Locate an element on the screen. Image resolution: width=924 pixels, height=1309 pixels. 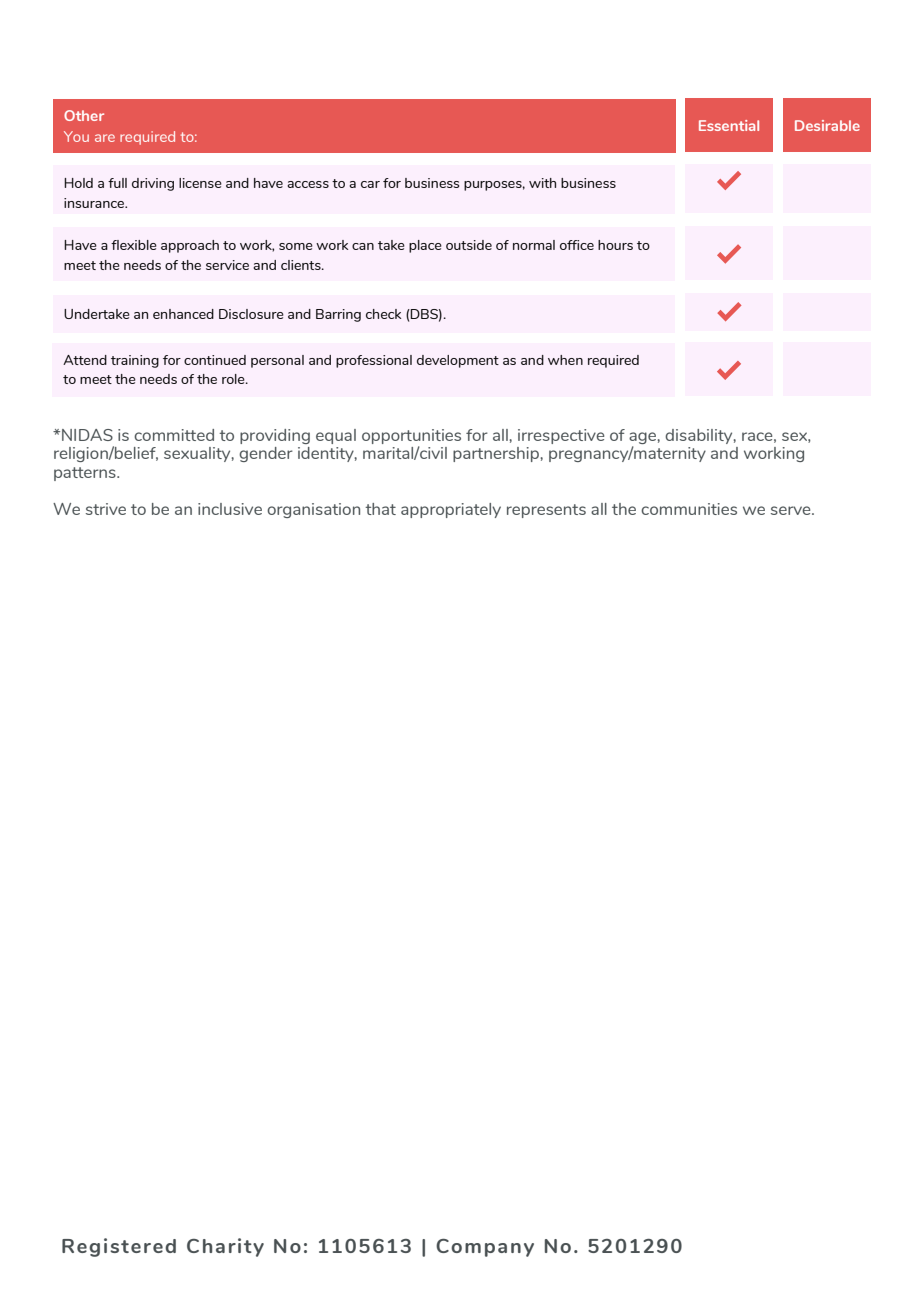
Company is located at coordinates (485, 1248).
